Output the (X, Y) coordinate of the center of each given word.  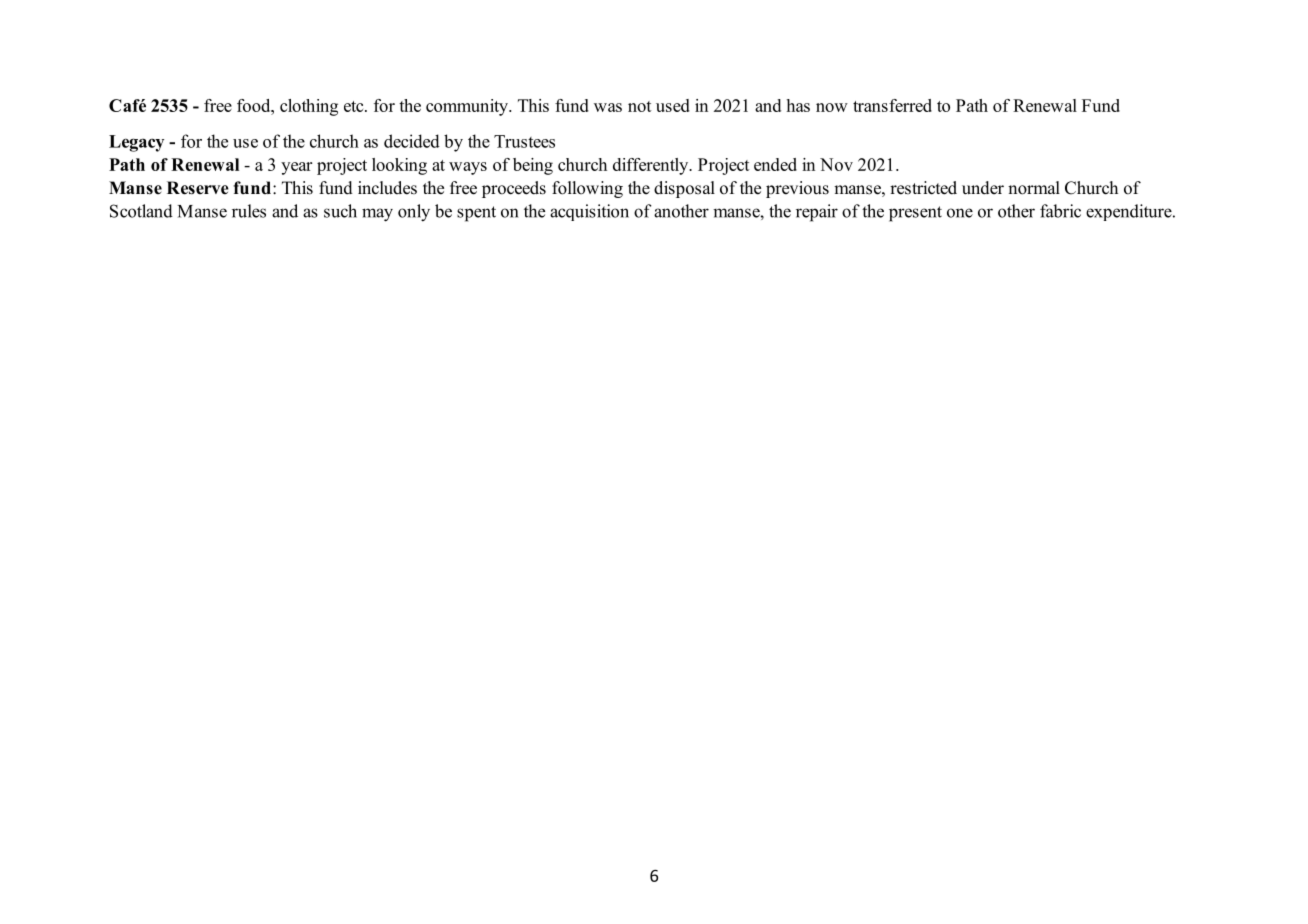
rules (249, 211)
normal (1034, 188)
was (608, 107)
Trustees (524, 141)
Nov (836, 164)
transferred (892, 105)
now (832, 107)
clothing (309, 107)
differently (652, 166)
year (296, 168)
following (587, 189)
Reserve (198, 188)
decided (412, 141)
